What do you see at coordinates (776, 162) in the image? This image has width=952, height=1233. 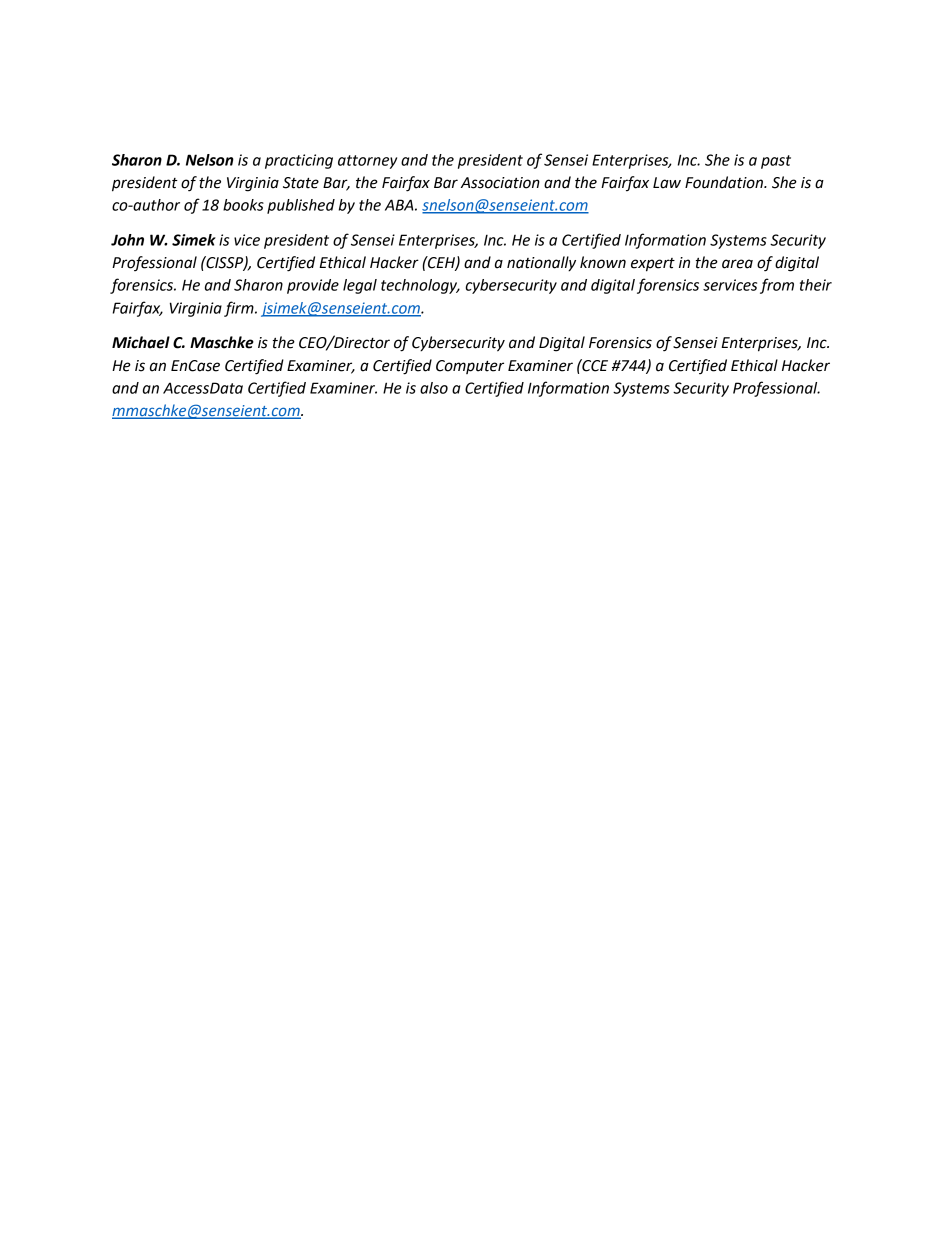 I see `past` at bounding box center [776, 162].
